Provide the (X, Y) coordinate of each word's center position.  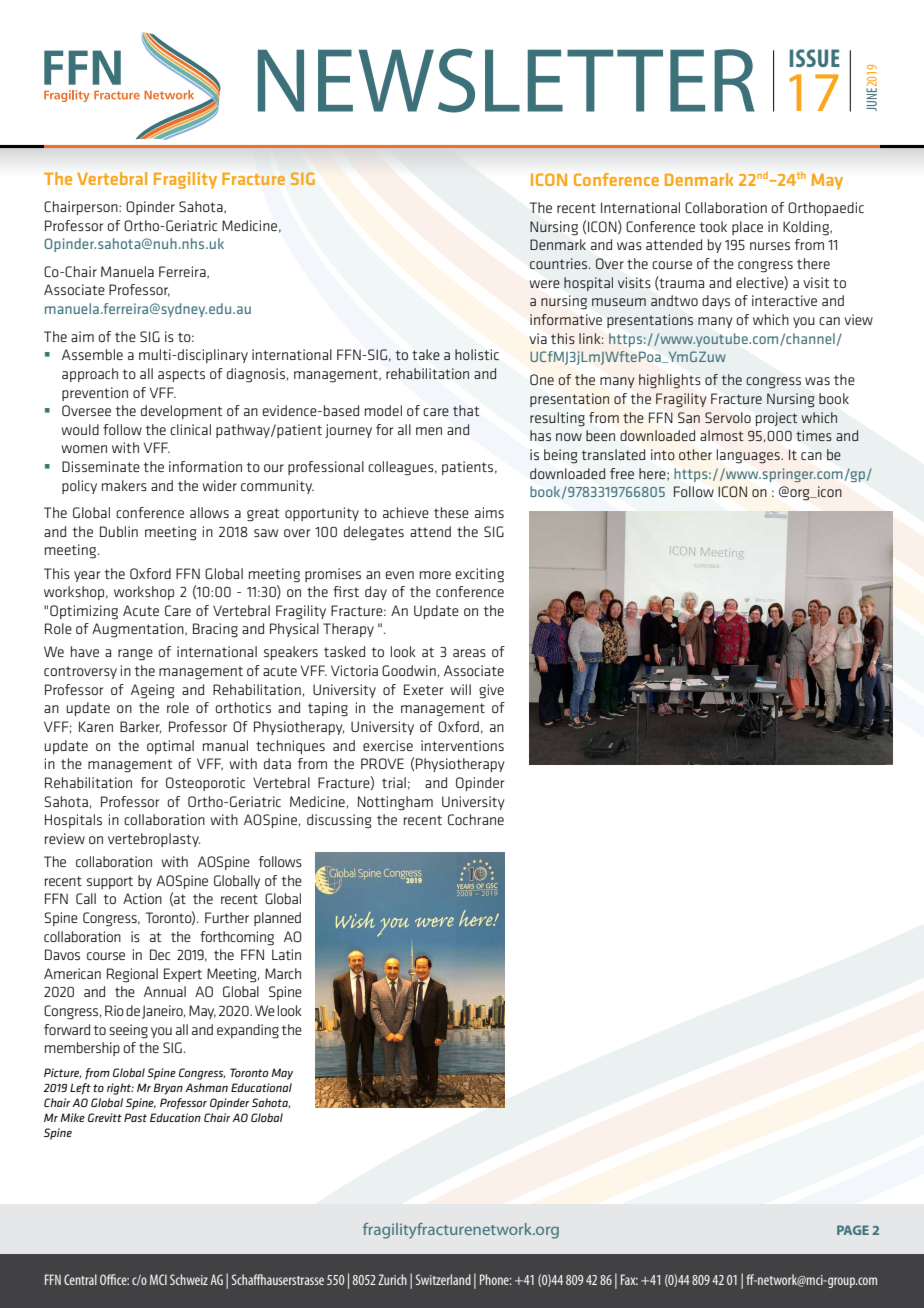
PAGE (853, 1230)
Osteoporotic (205, 784)
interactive (784, 300)
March (283, 973)
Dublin (119, 531)
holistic (477, 354)
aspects (181, 375)
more (435, 575)
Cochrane (476, 819)
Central (80, 1279)
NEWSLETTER (506, 81)
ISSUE (815, 58)
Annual (165, 991)
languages (749, 456)
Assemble (92, 354)
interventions (462, 745)
